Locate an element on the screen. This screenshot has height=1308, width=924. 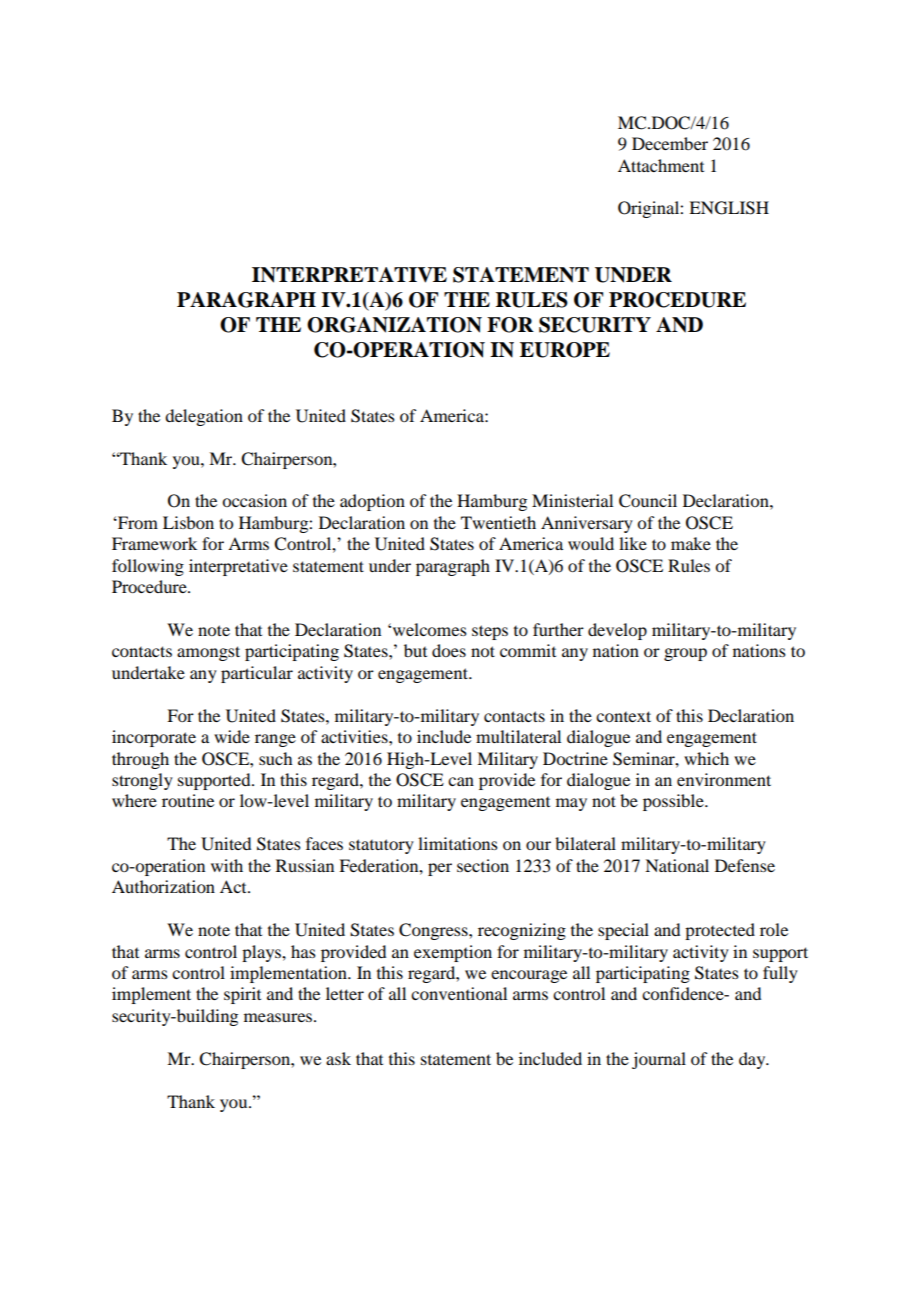
amongst is located at coordinates (208, 653).
